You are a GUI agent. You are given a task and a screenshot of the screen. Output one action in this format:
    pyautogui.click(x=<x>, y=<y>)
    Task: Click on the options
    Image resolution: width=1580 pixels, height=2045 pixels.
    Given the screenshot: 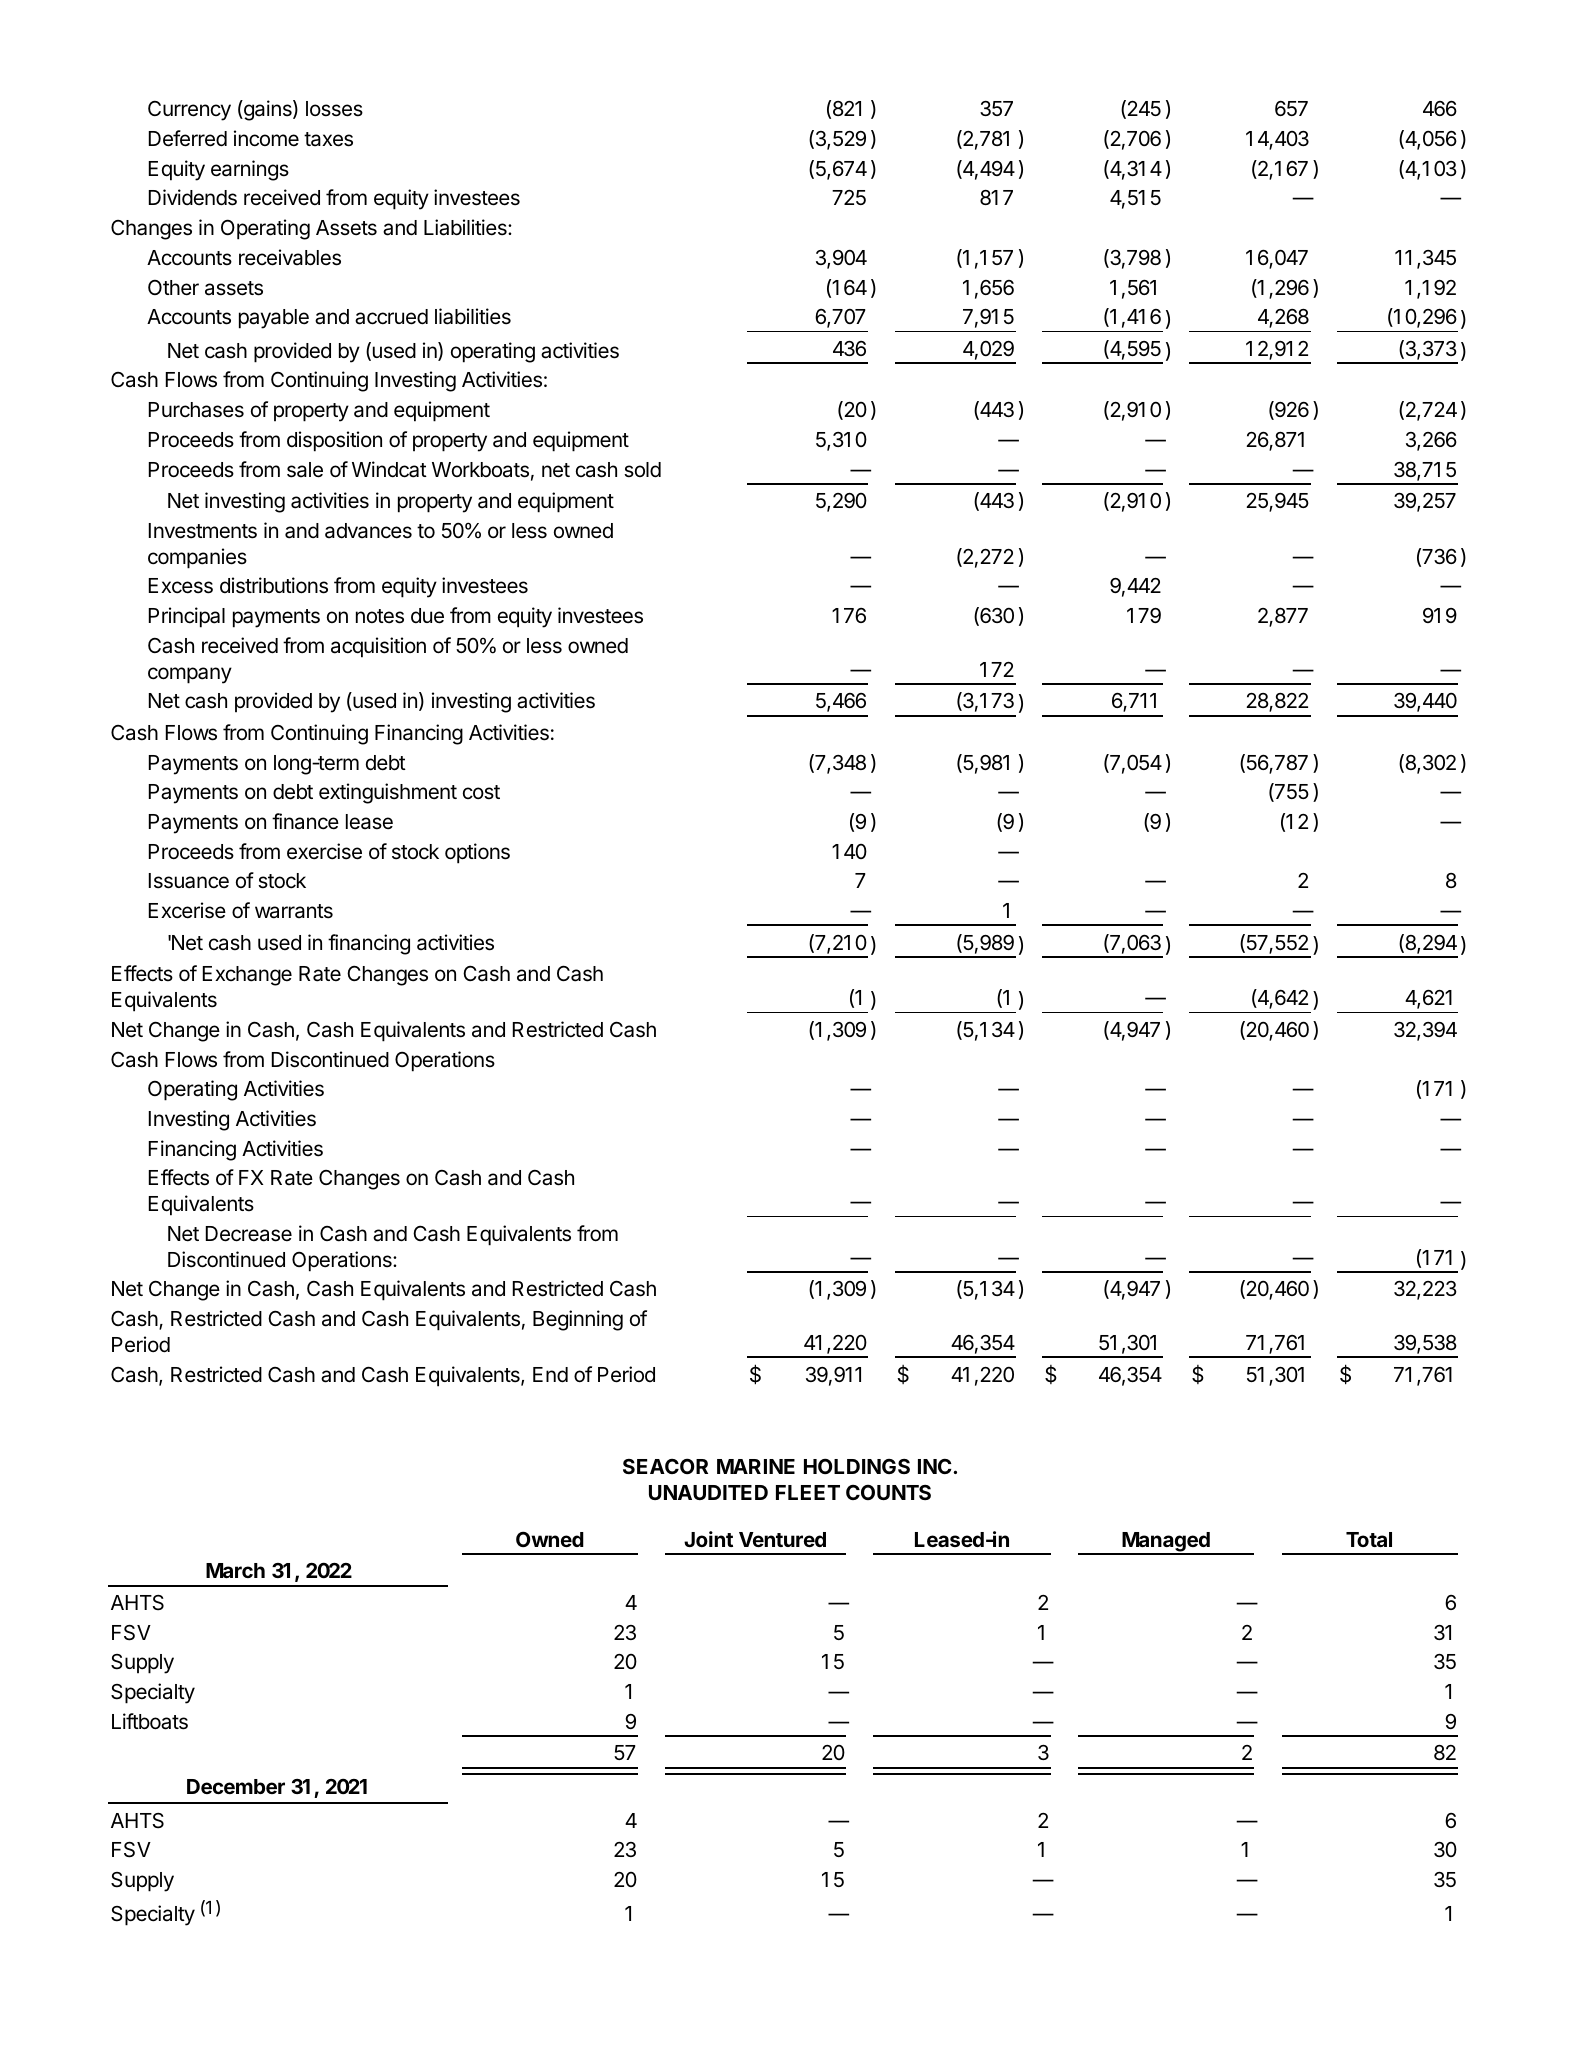 What is the action you would take?
    pyautogui.click(x=477, y=853)
